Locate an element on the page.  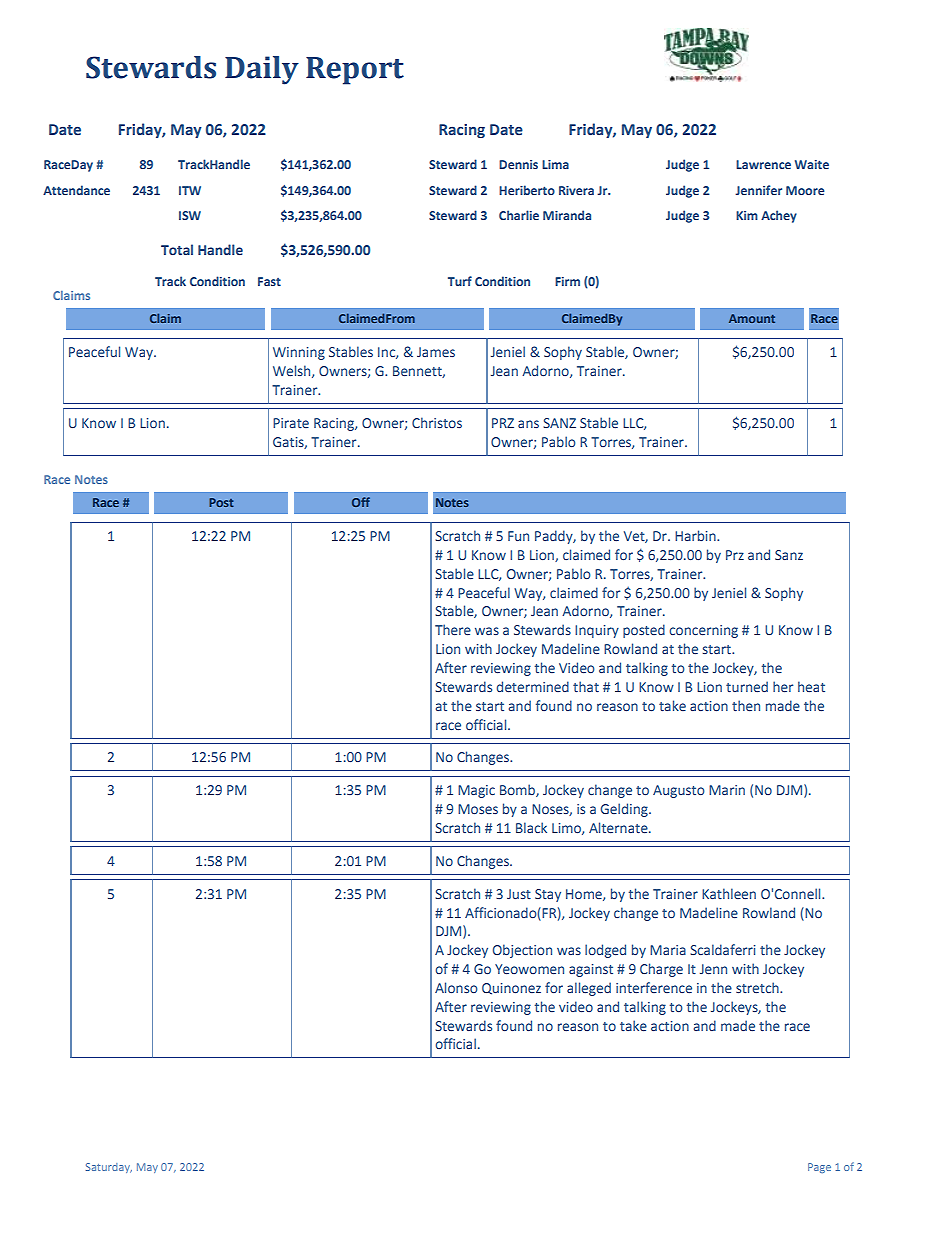
Marin is located at coordinates (727, 790).
